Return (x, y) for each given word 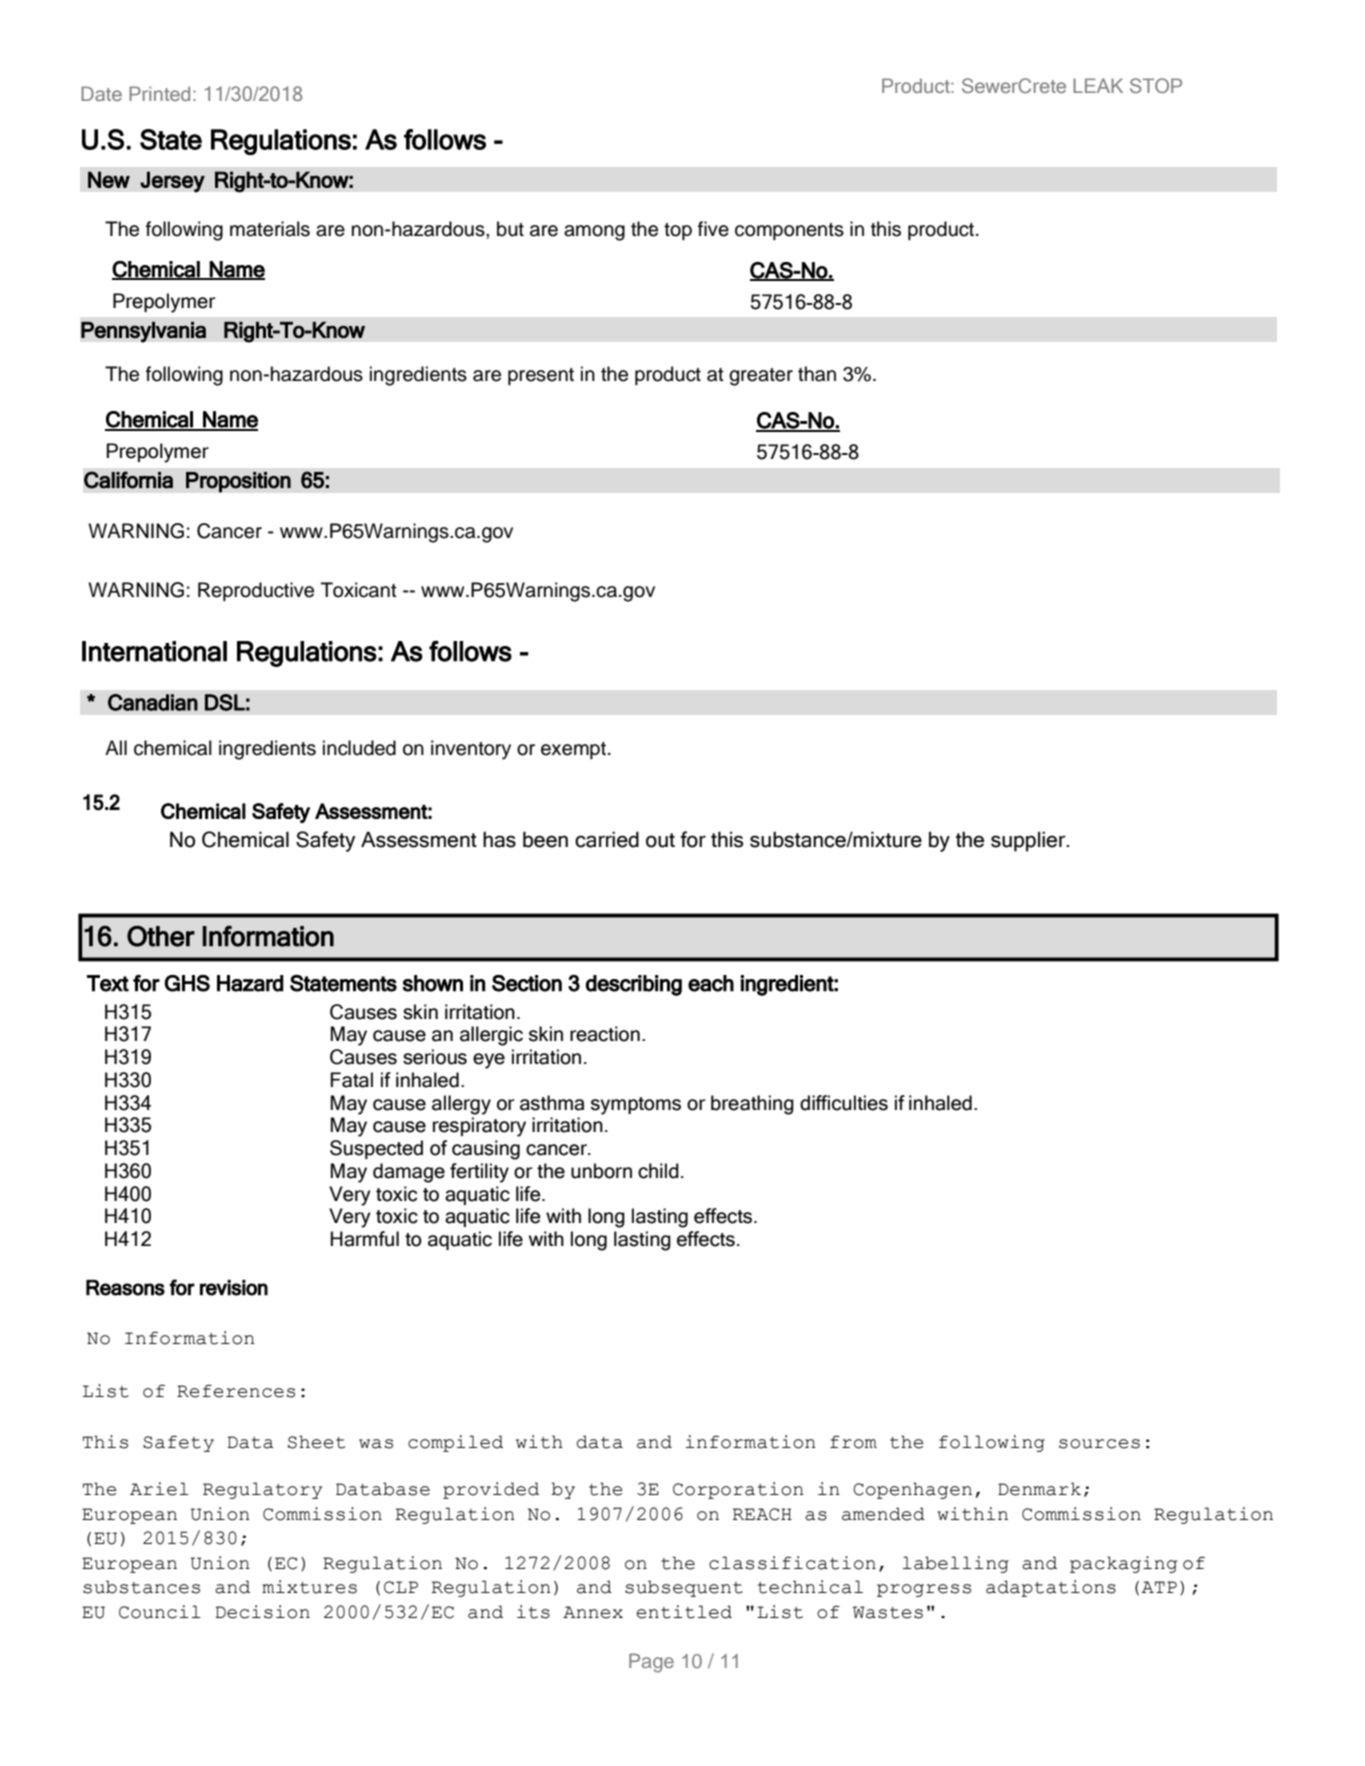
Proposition (238, 482)
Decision (263, 1612)
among (594, 233)
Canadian (153, 702)
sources (1099, 1444)
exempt (573, 750)
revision (234, 1288)
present (541, 376)
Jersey (172, 181)
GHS (187, 983)
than (817, 374)
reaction (605, 1034)
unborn (601, 1171)
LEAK (1098, 85)
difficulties (844, 1103)
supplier (1029, 841)
